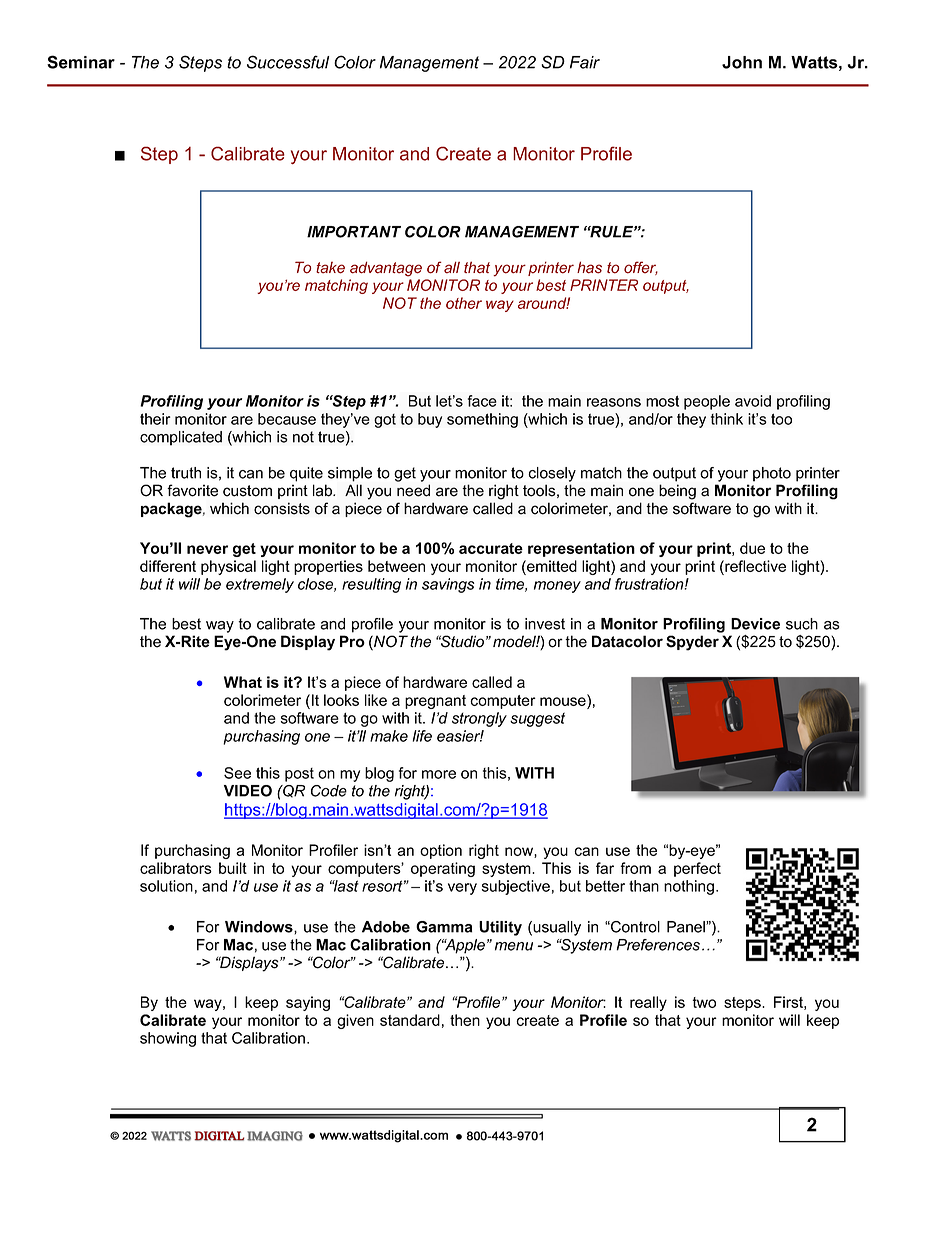  Describe the element at coordinates (585, 62) in the image. I see `Fair` at that location.
